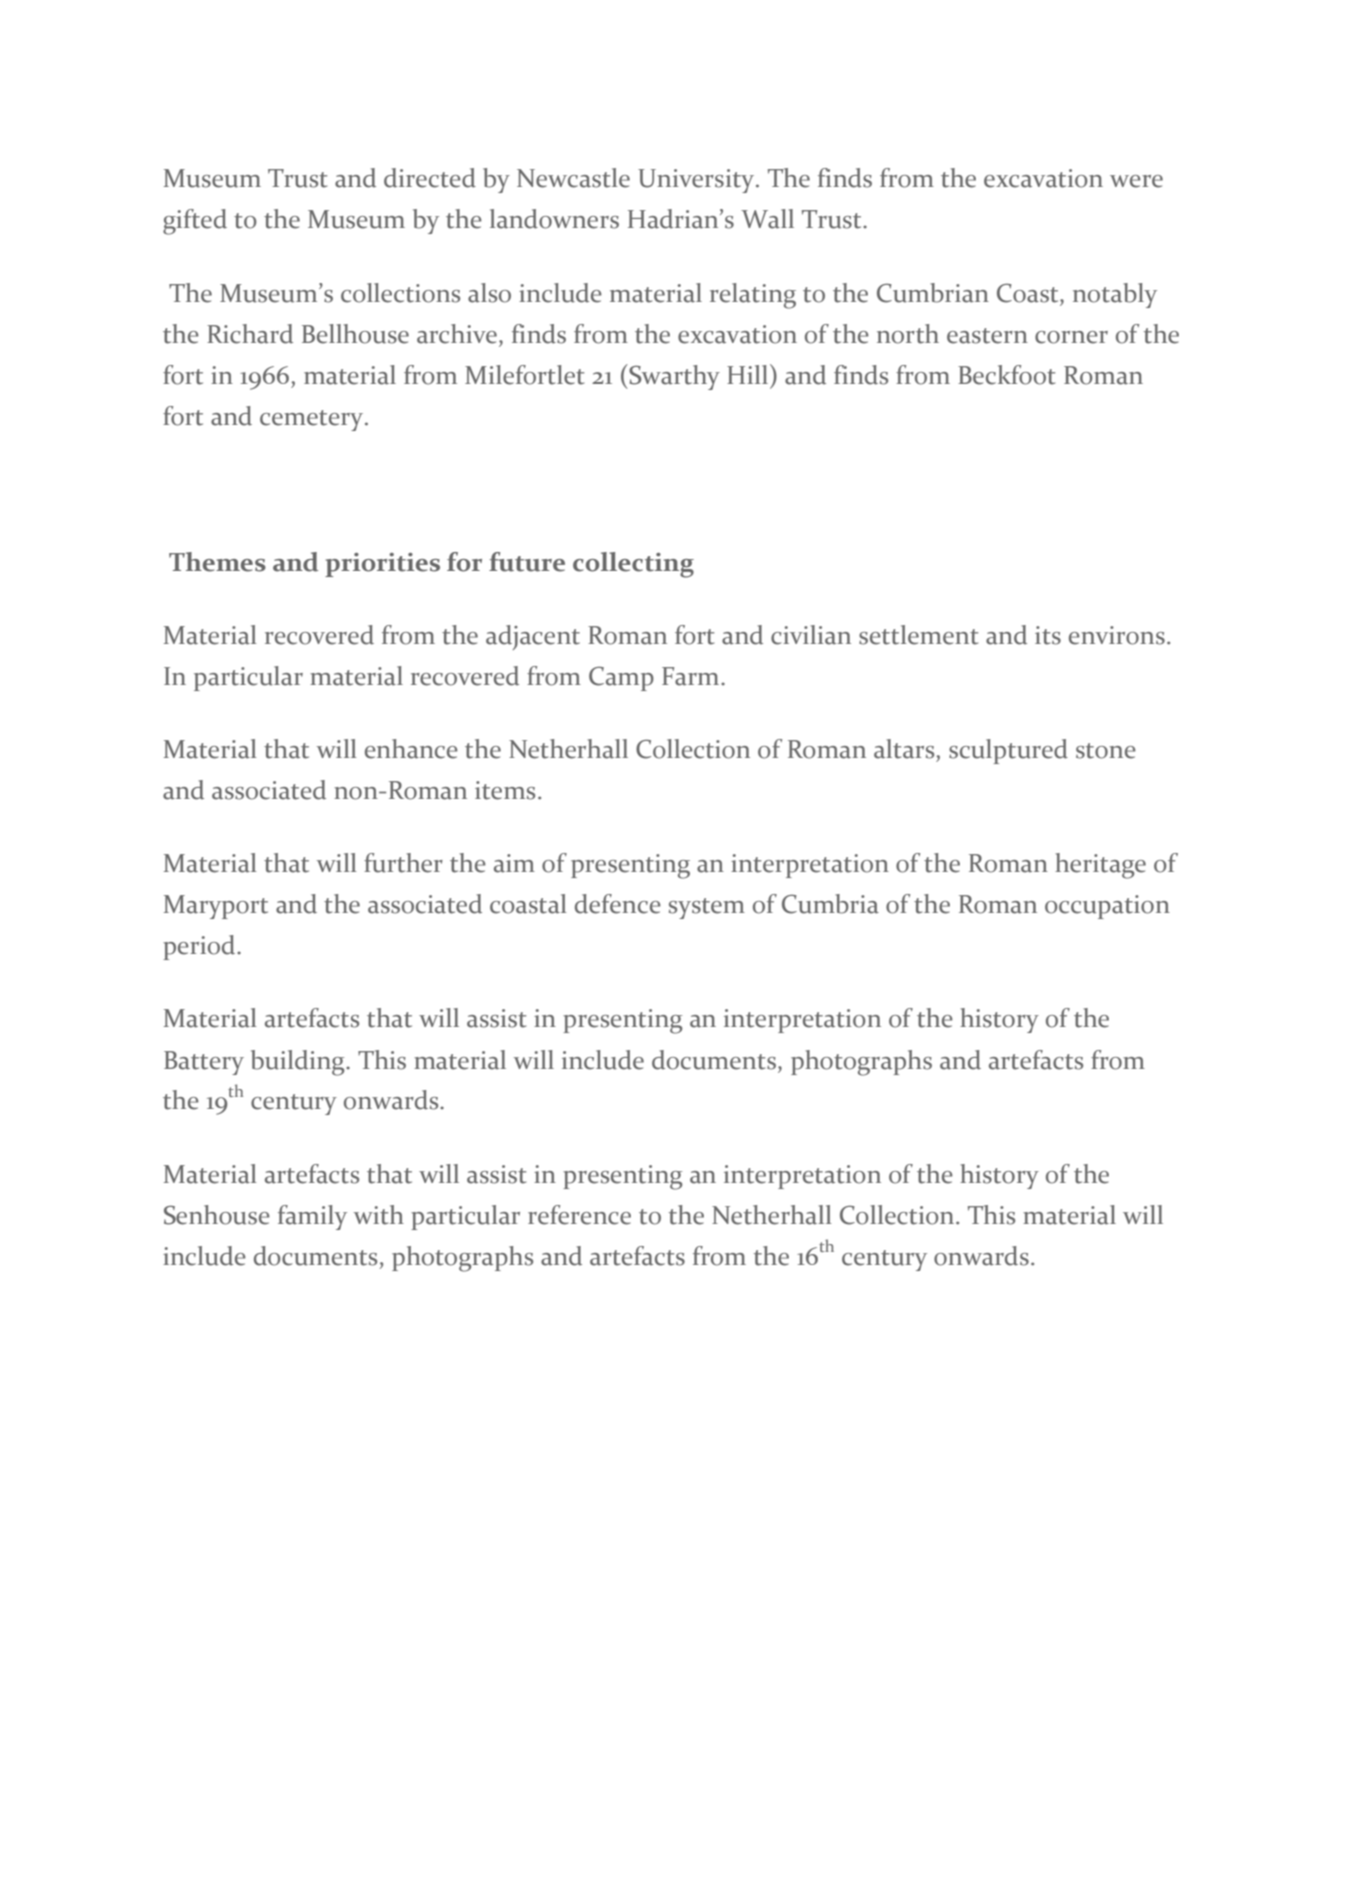 The height and width of the screenshot is (1902, 1345). I want to click on University, so click(697, 181).
